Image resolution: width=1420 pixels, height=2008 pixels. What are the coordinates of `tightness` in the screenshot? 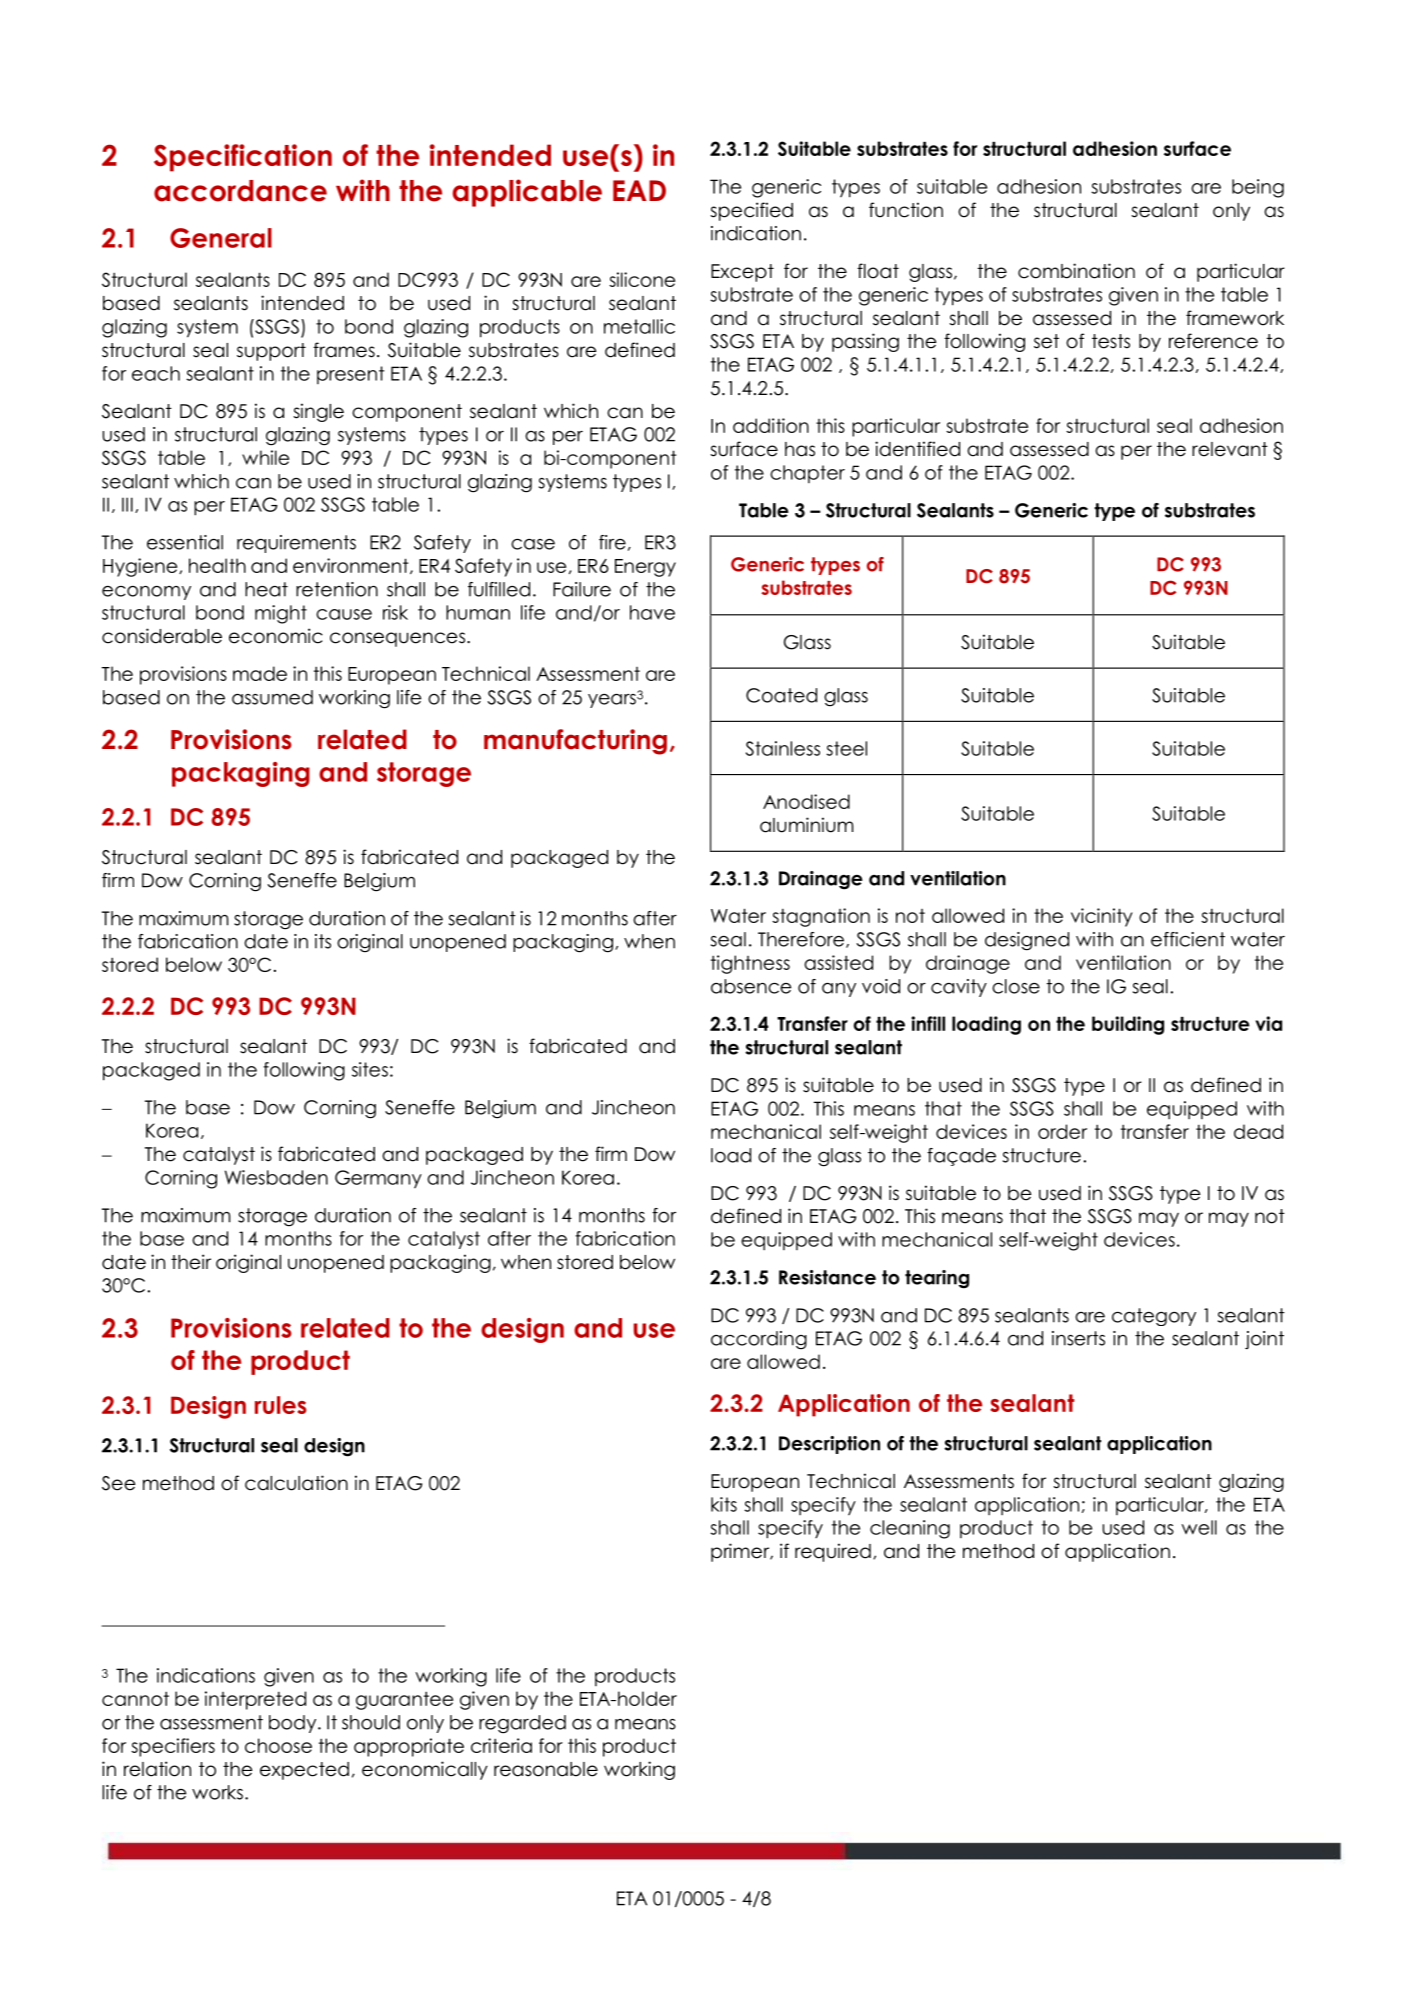 It's located at (750, 964).
